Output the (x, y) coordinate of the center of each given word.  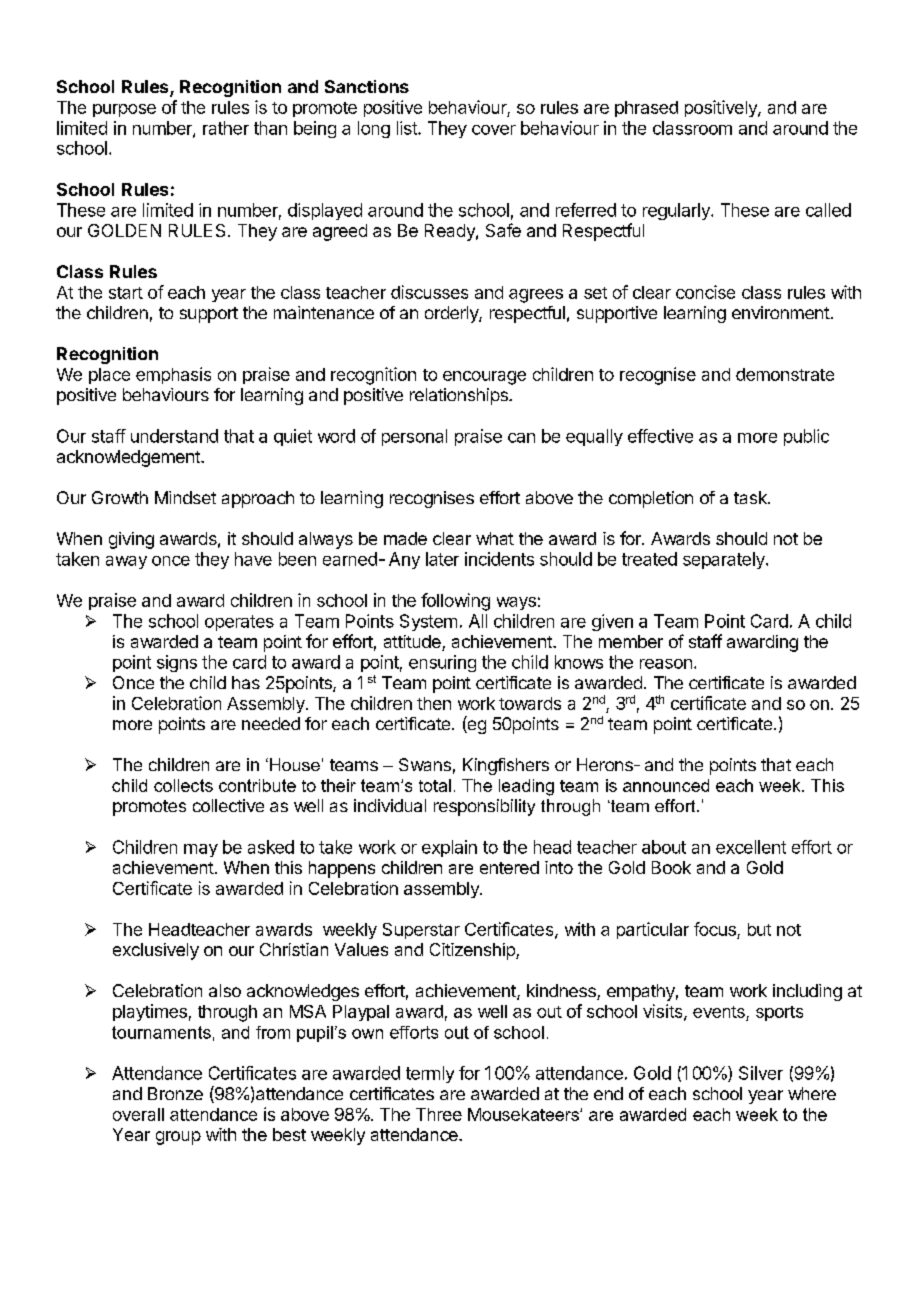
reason (666, 664)
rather (226, 128)
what (495, 538)
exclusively (156, 951)
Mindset (185, 497)
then (434, 703)
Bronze (175, 1093)
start (126, 293)
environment (781, 312)
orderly (452, 314)
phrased (646, 109)
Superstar (421, 931)
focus (716, 930)
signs (177, 663)
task (751, 497)
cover (494, 130)
